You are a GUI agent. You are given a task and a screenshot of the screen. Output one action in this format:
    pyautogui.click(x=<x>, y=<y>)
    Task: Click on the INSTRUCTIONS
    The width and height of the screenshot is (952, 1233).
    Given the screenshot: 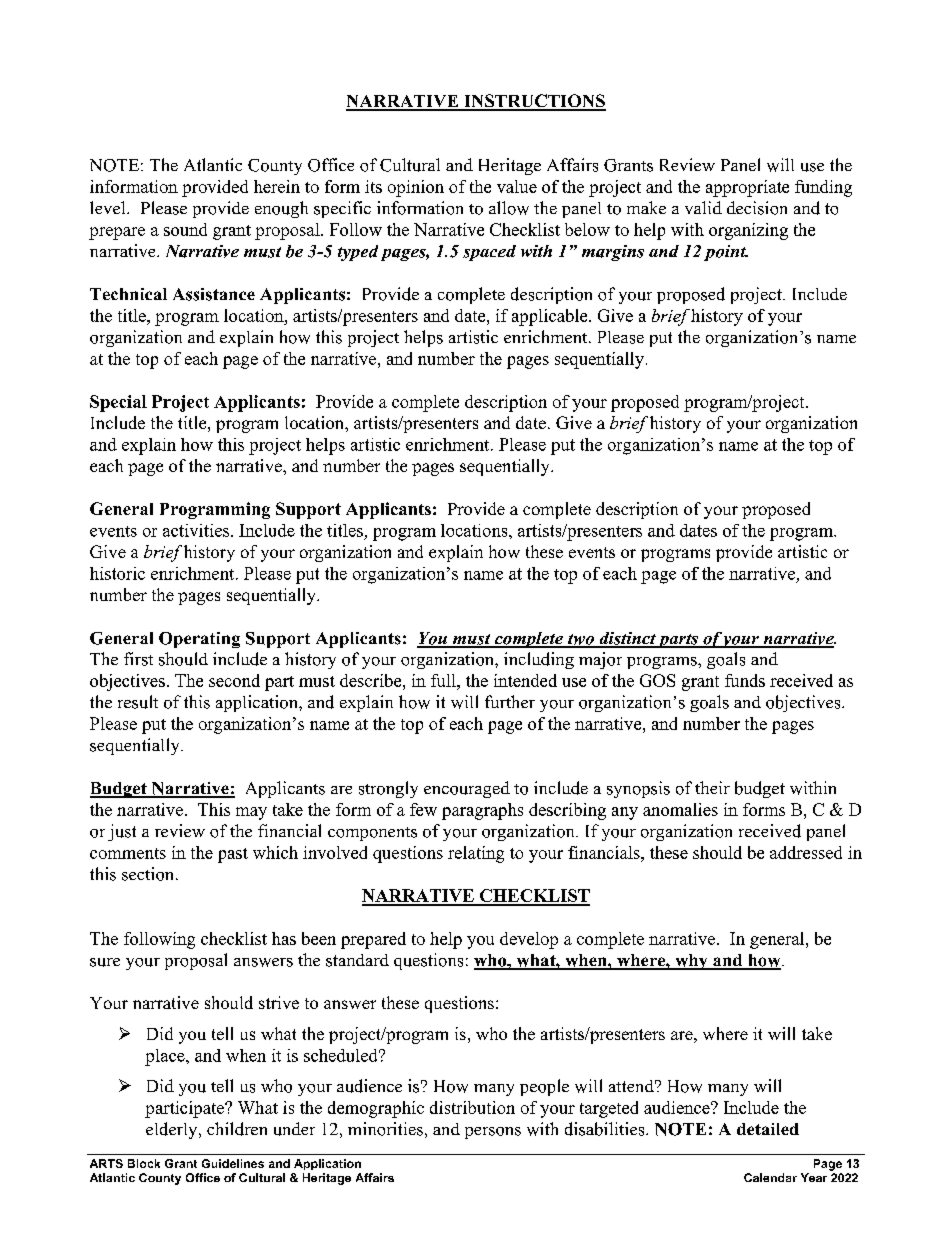 What is the action you would take?
    pyautogui.click(x=534, y=102)
